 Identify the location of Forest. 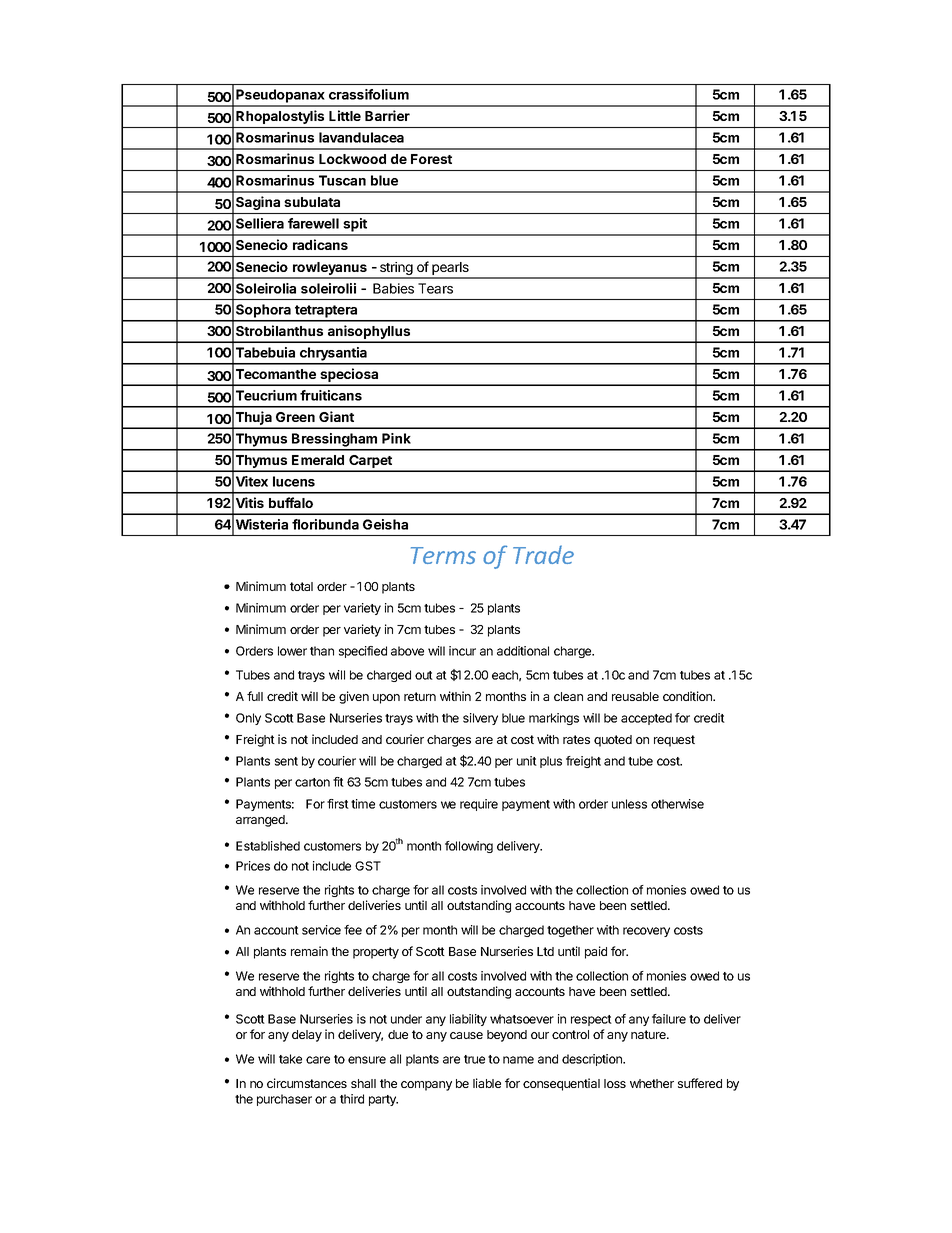
(431, 159).
